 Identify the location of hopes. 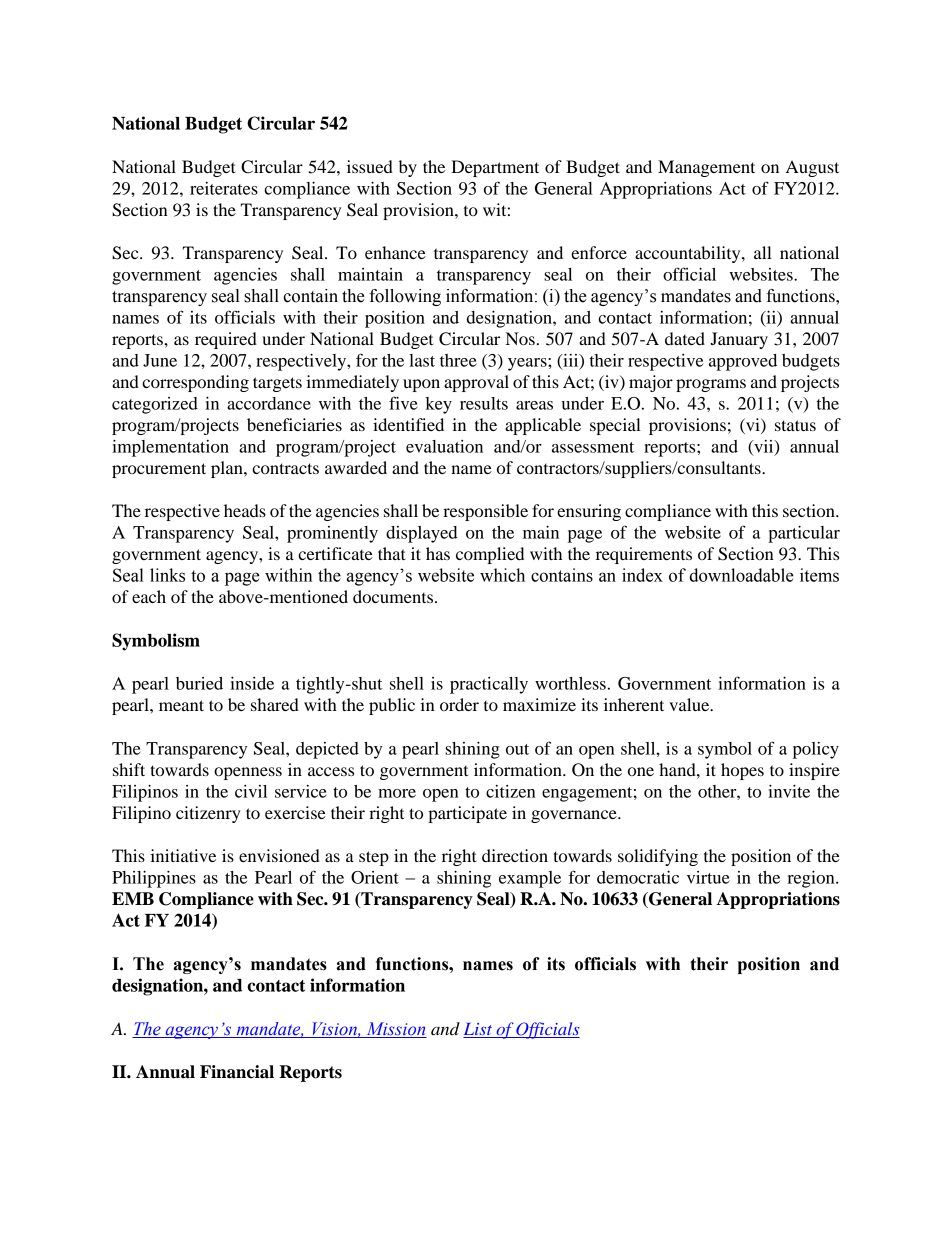
(742, 771).
